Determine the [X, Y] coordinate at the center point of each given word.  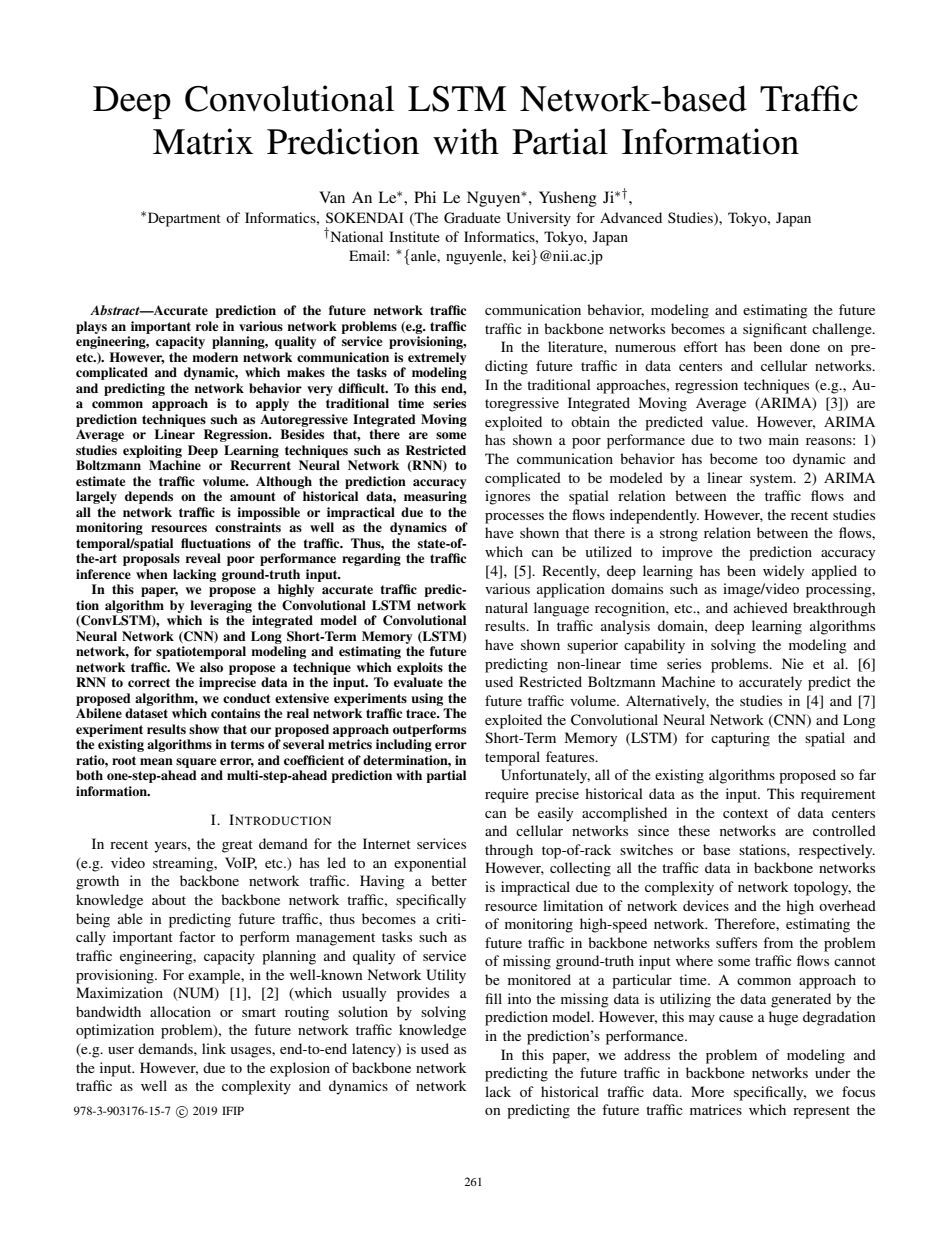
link [214, 1048]
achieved [761, 607]
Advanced [631, 217]
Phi [425, 197]
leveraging [221, 606]
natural [506, 607]
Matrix [203, 141]
